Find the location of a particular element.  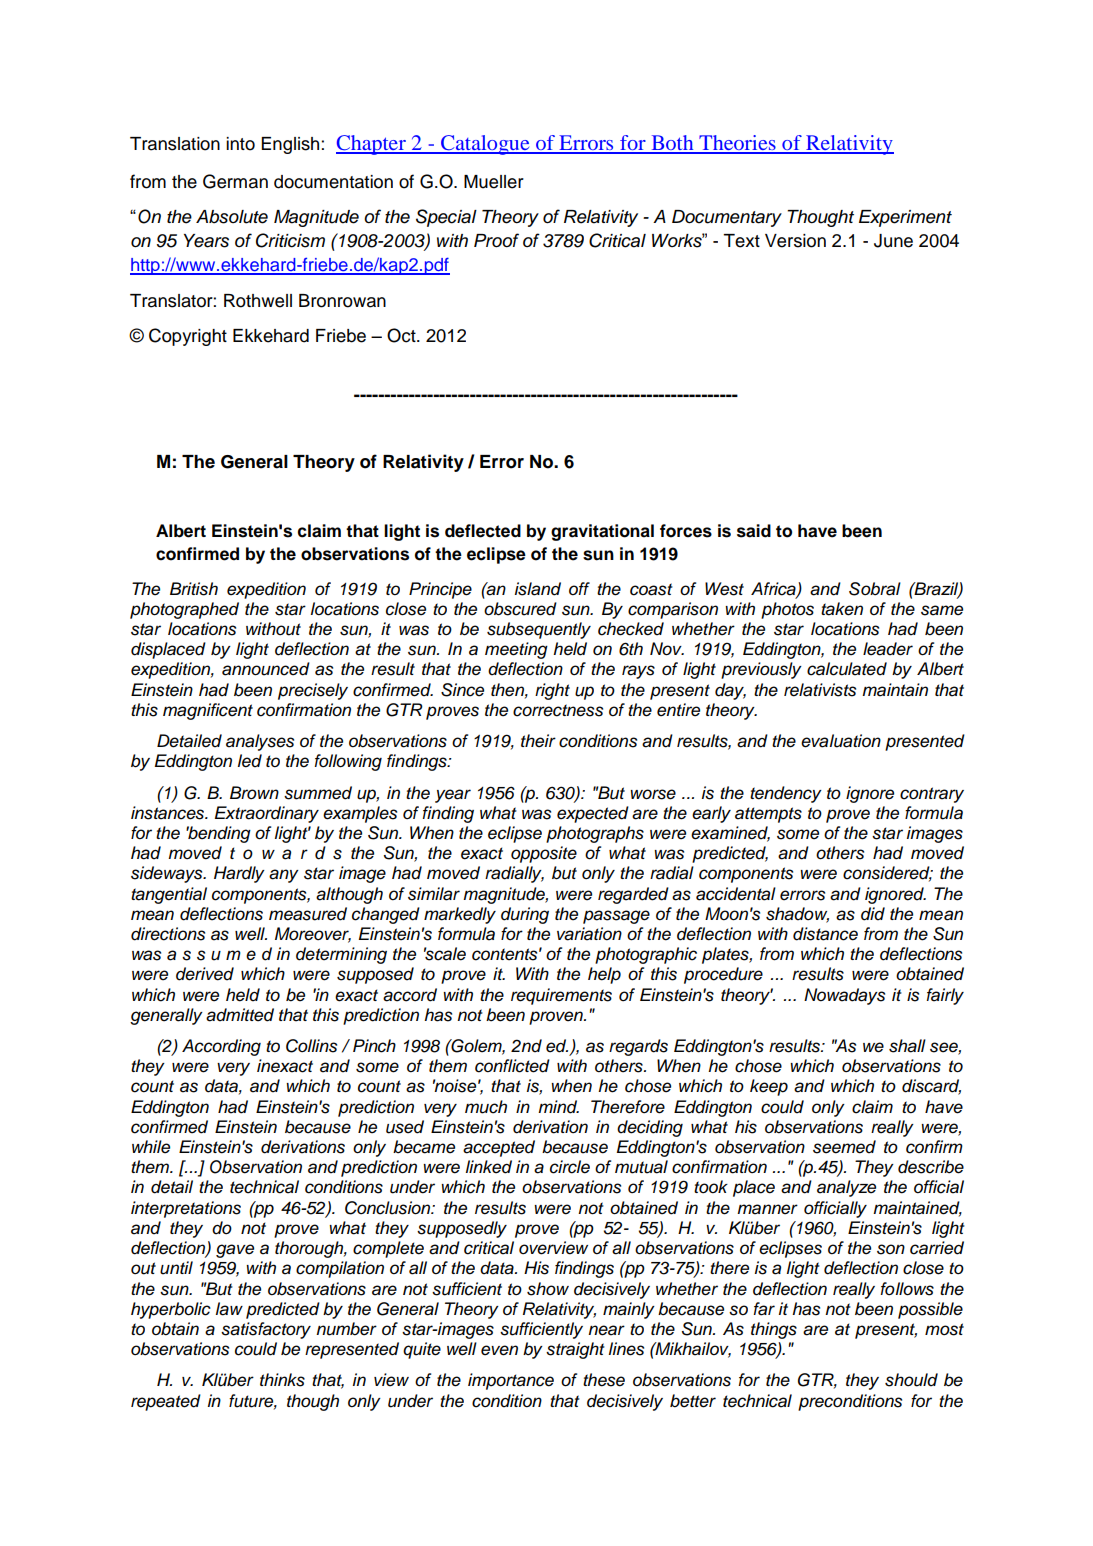

Nowadays is located at coordinates (844, 996).
